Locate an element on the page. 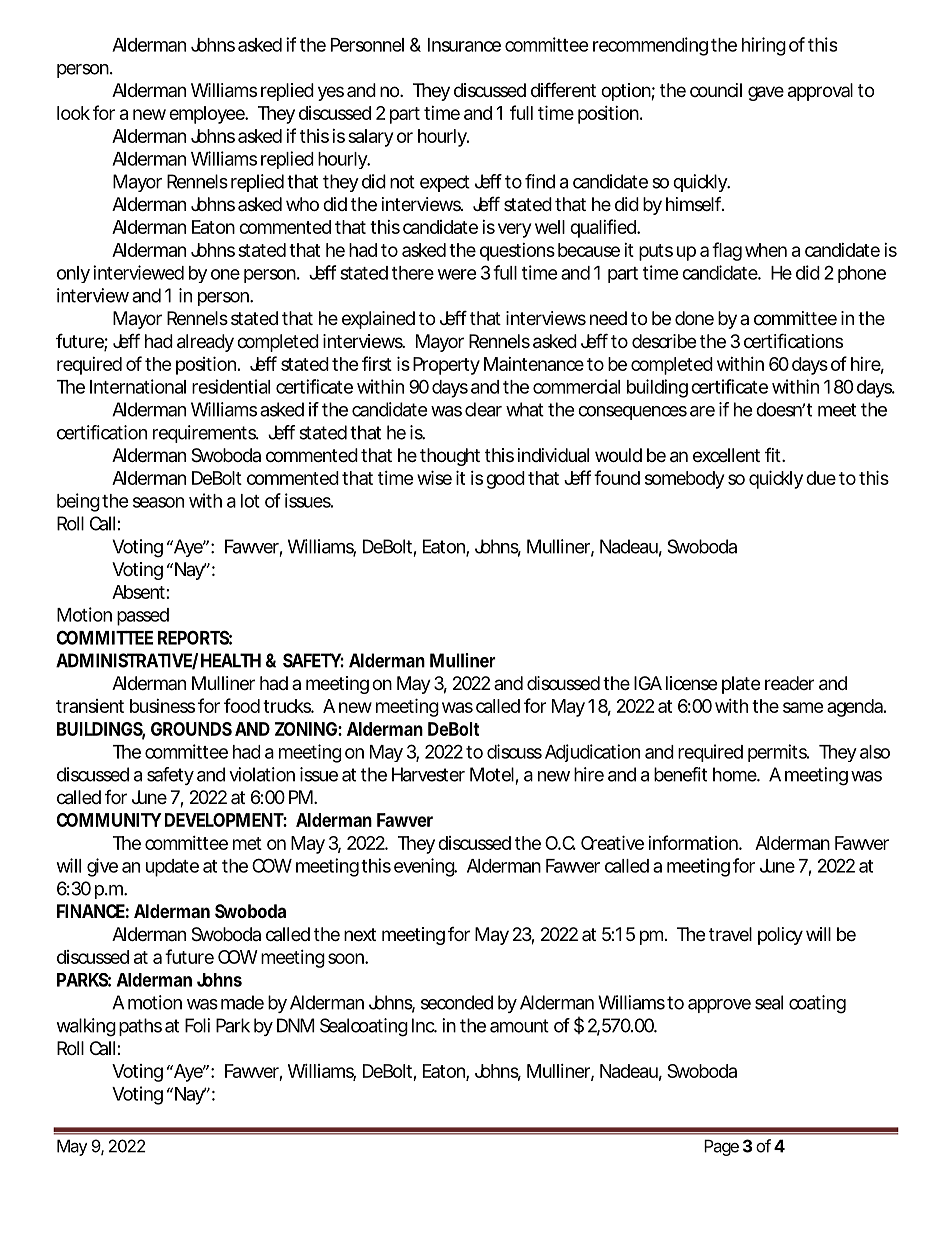  evening is located at coordinates (425, 867).
